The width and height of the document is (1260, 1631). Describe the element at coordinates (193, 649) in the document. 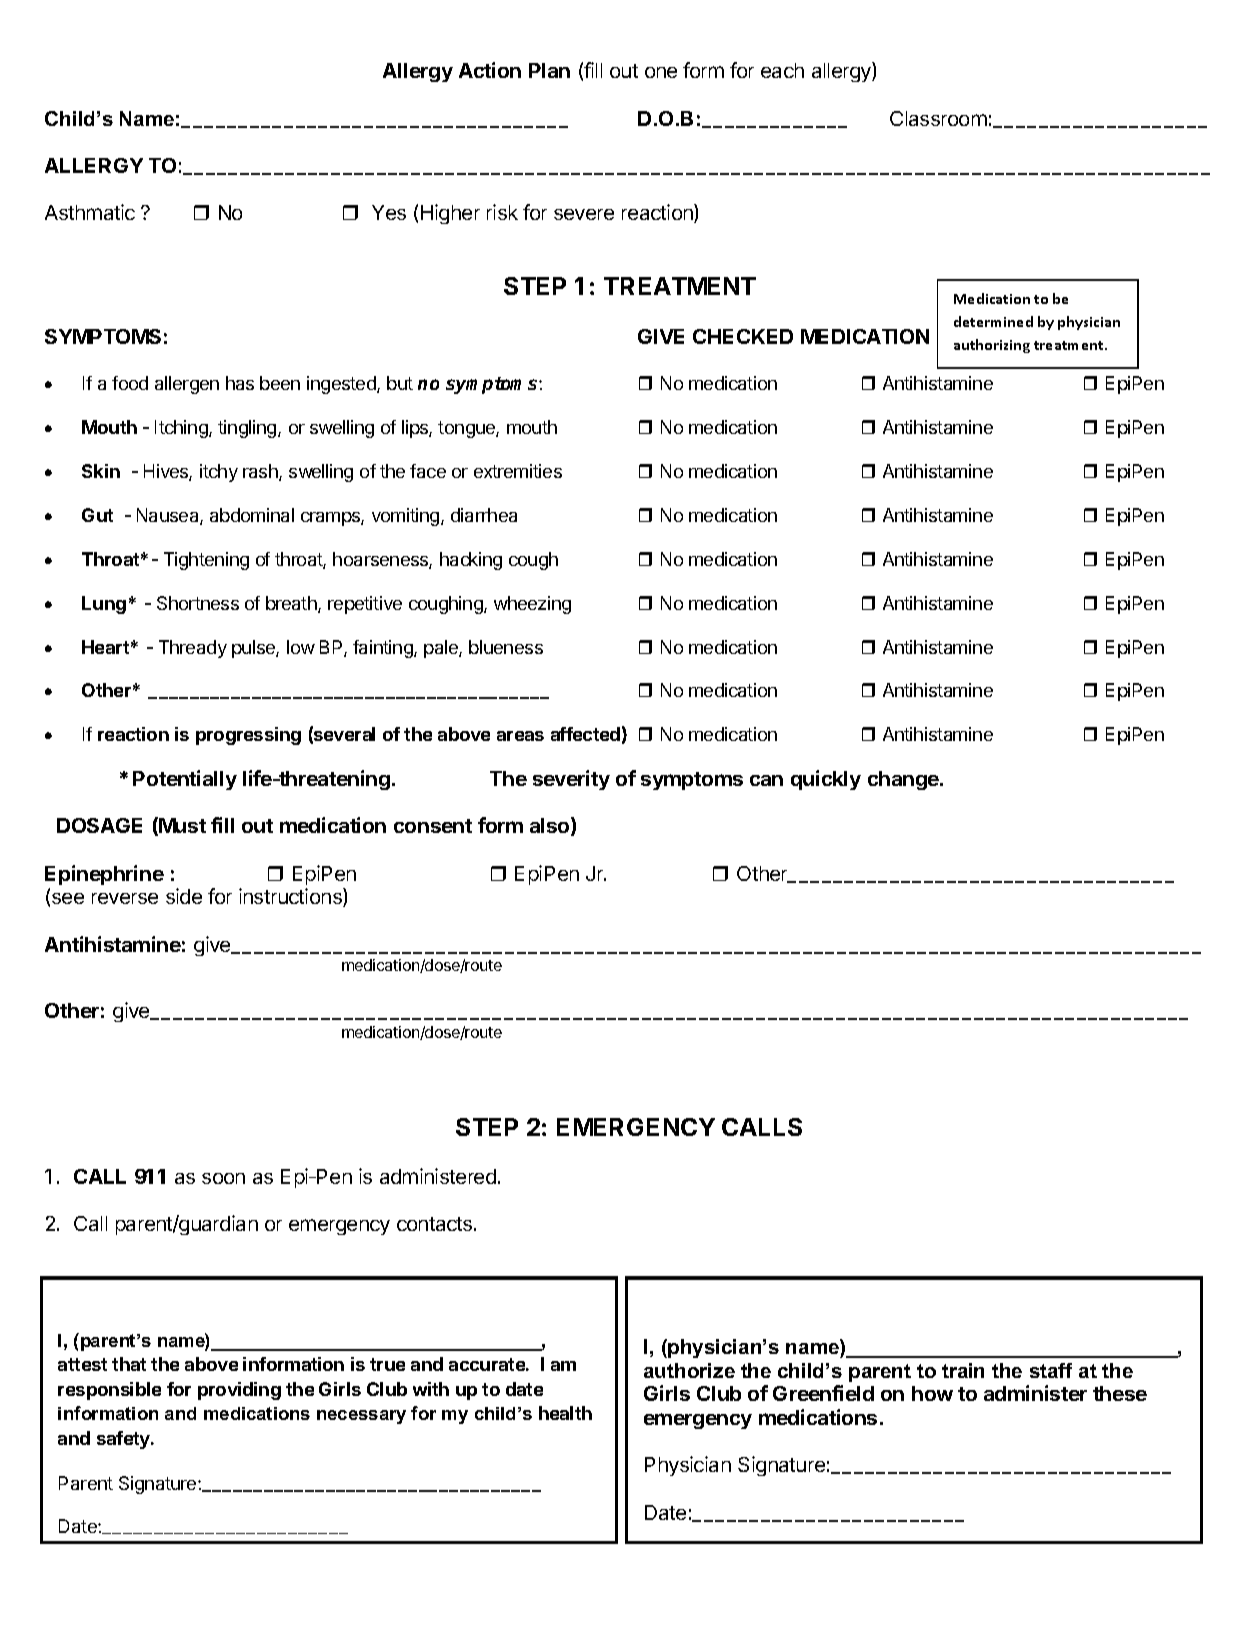

I see `Thready` at that location.
